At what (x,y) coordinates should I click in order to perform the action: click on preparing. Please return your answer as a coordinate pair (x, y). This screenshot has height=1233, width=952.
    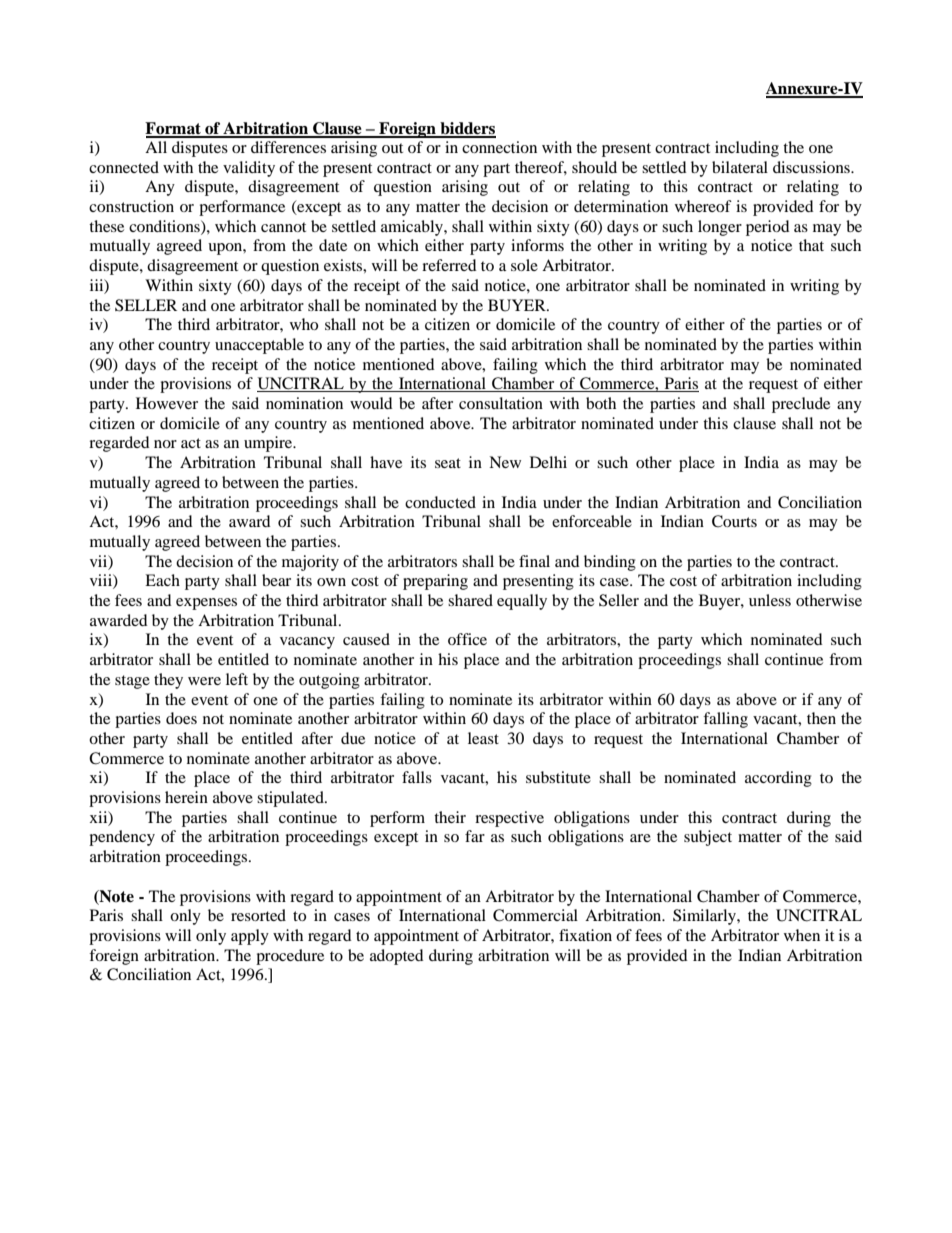
    Looking at the image, I should click on (435, 582).
